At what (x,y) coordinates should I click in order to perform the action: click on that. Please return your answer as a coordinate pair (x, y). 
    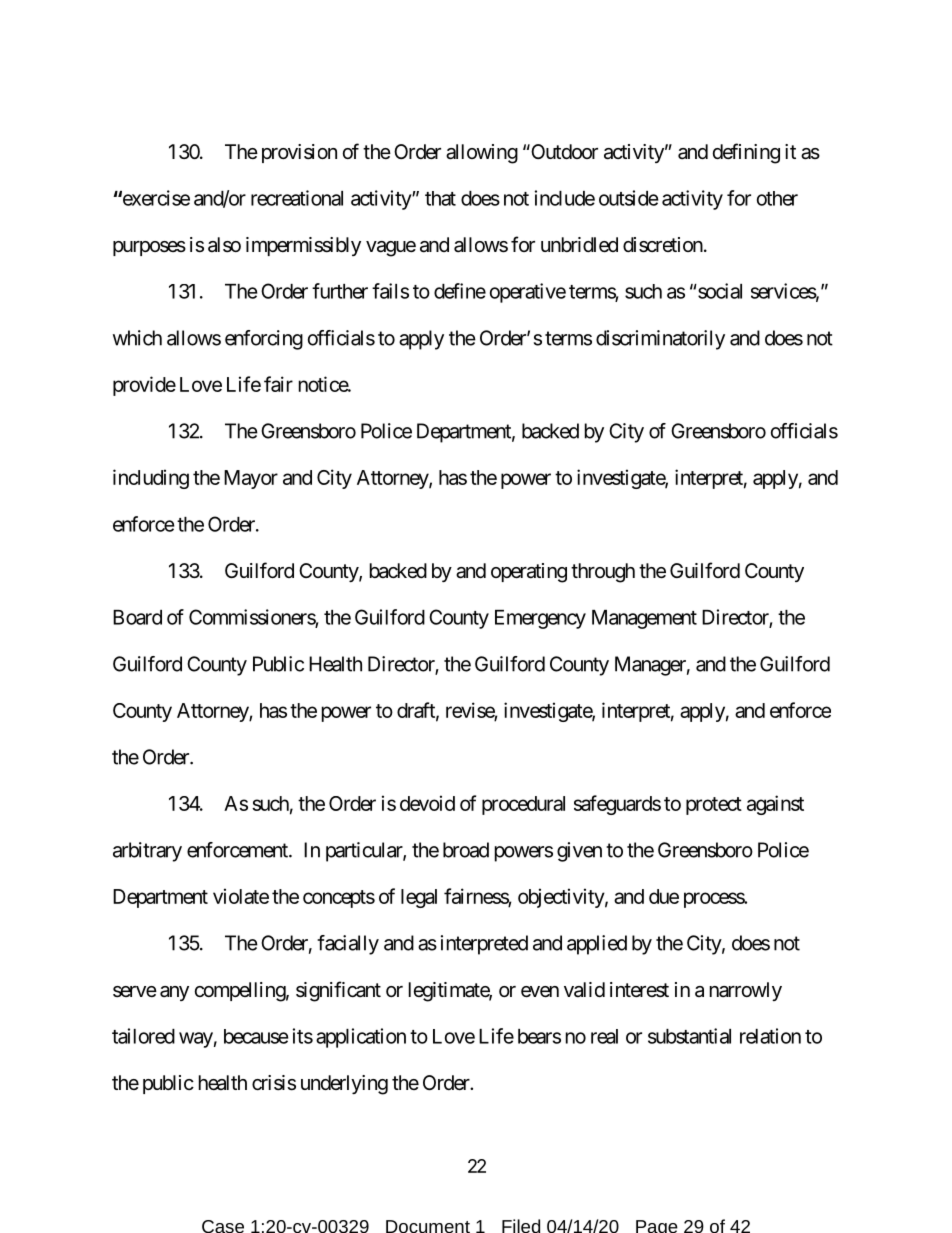
    Looking at the image, I should click on (440, 198).
